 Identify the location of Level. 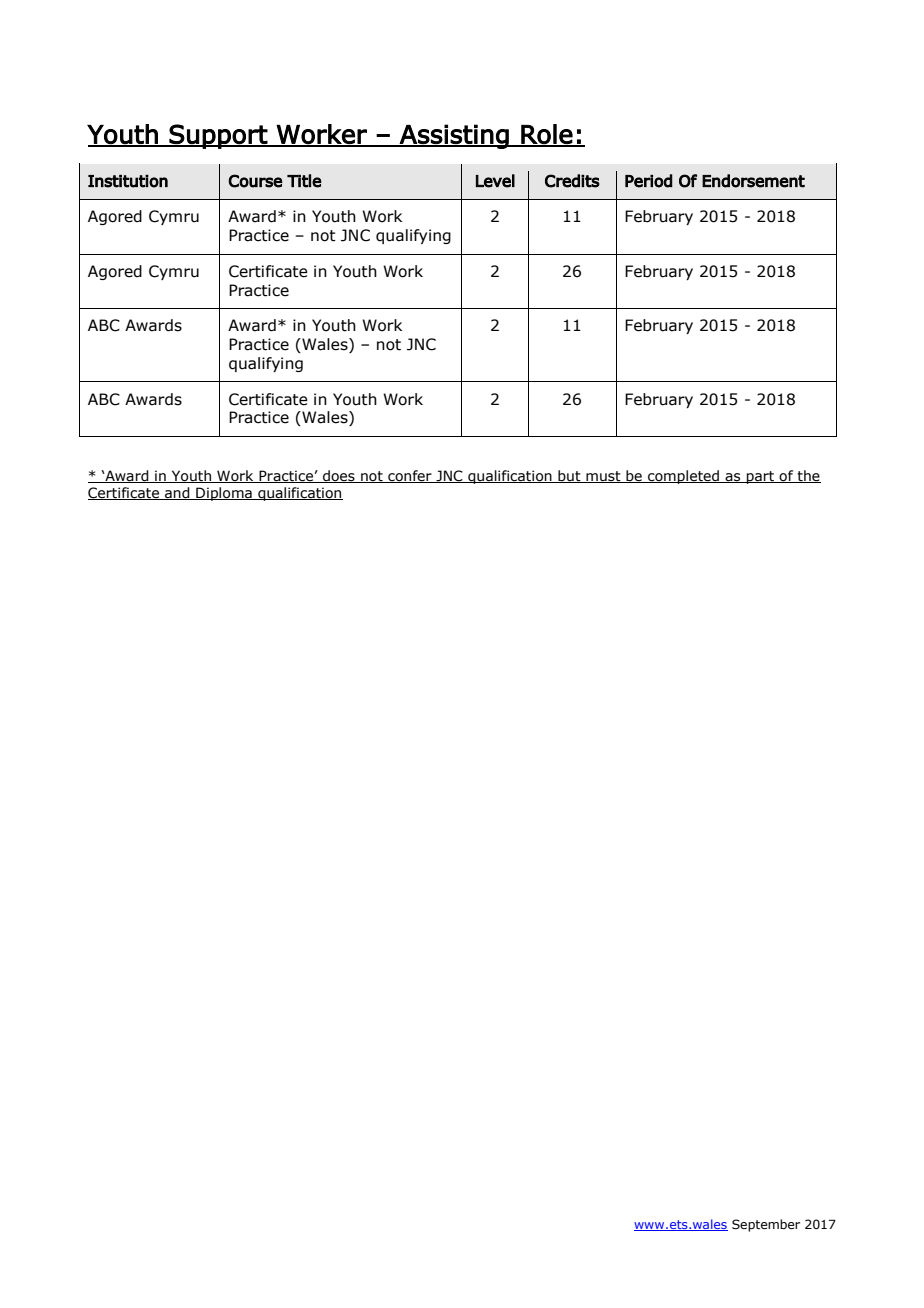
(495, 181).
